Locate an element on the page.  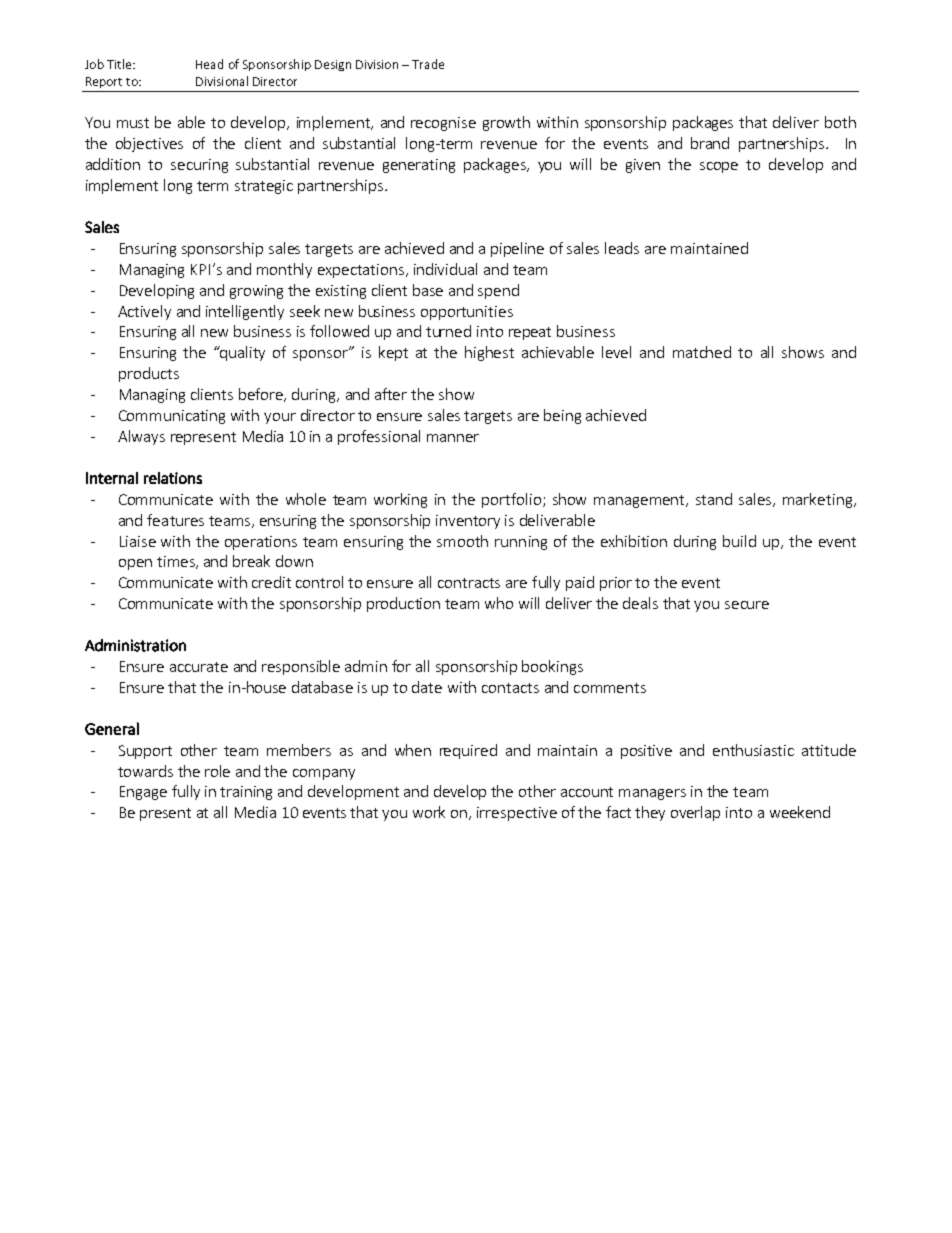
weekend is located at coordinates (800, 812).
